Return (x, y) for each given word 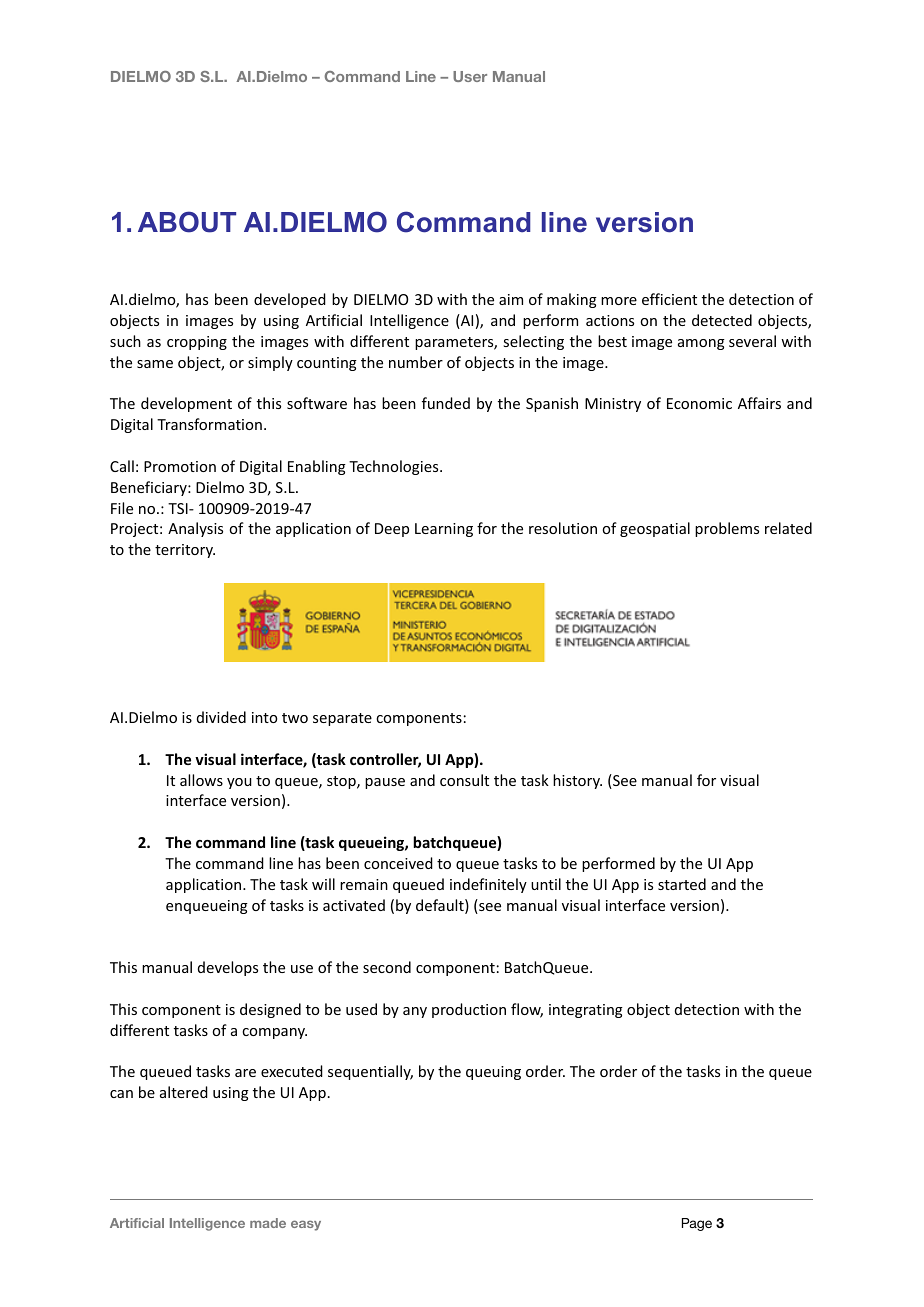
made (268, 1223)
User (470, 76)
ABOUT (187, 222)
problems (727, 529)
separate (342, 719)
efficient (669, 299)
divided (221, 717)
